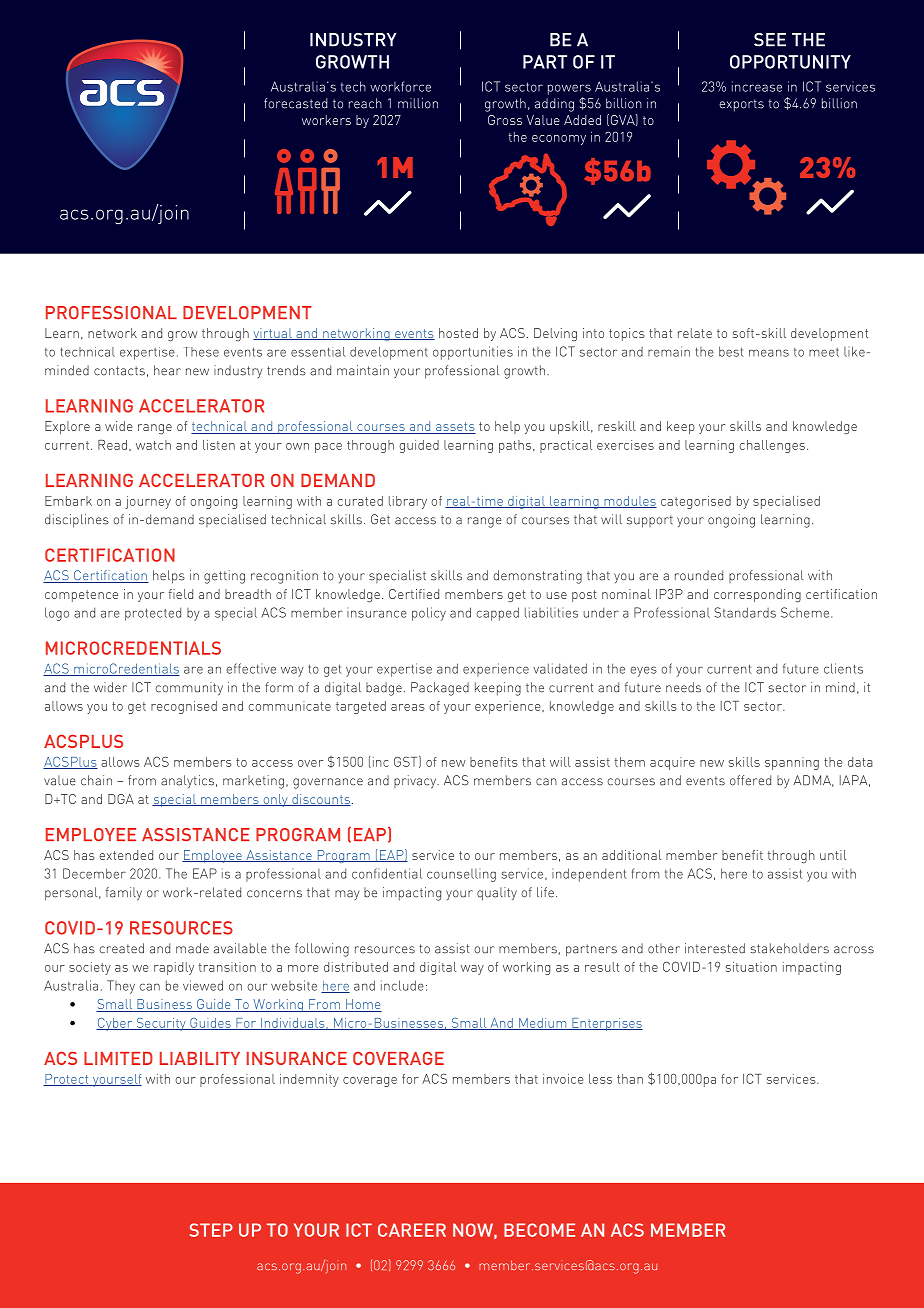 This page has width=924, height=1308. I want to click on than, so click(630, 1079).
